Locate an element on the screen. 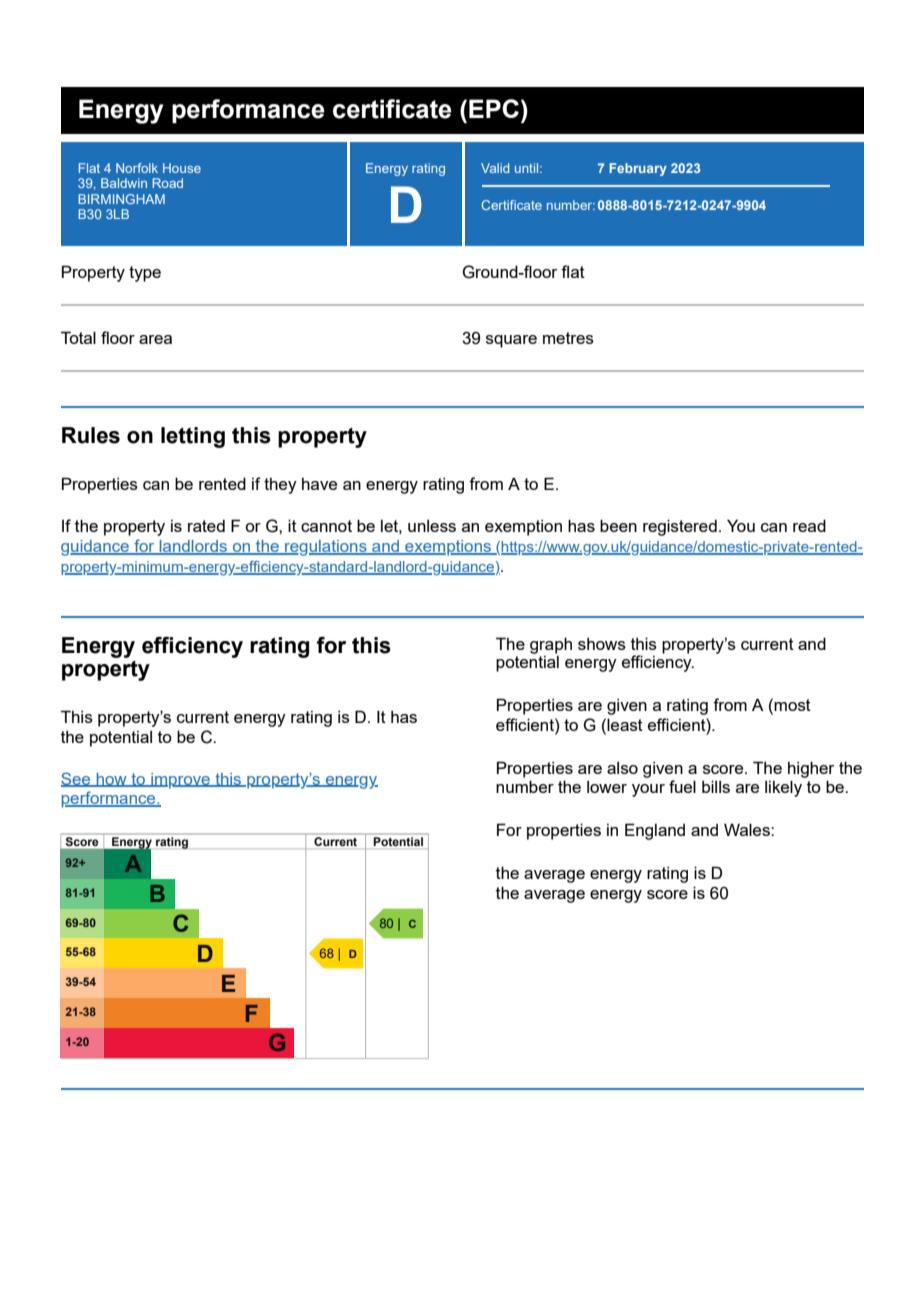  House is located at coordinates (182, 168).
